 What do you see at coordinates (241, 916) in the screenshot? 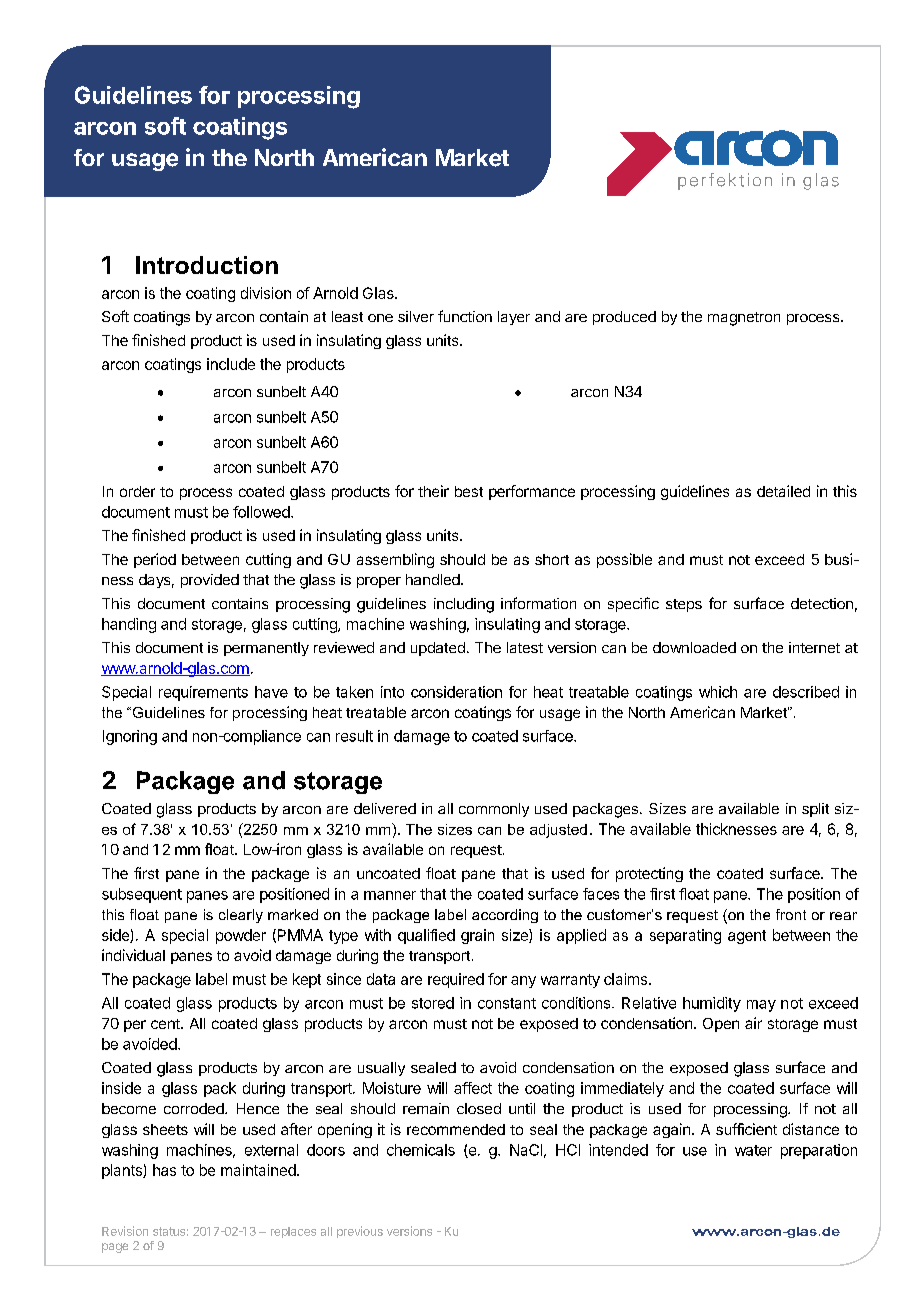
I see `clearly` at bounding box center [241, 916].
